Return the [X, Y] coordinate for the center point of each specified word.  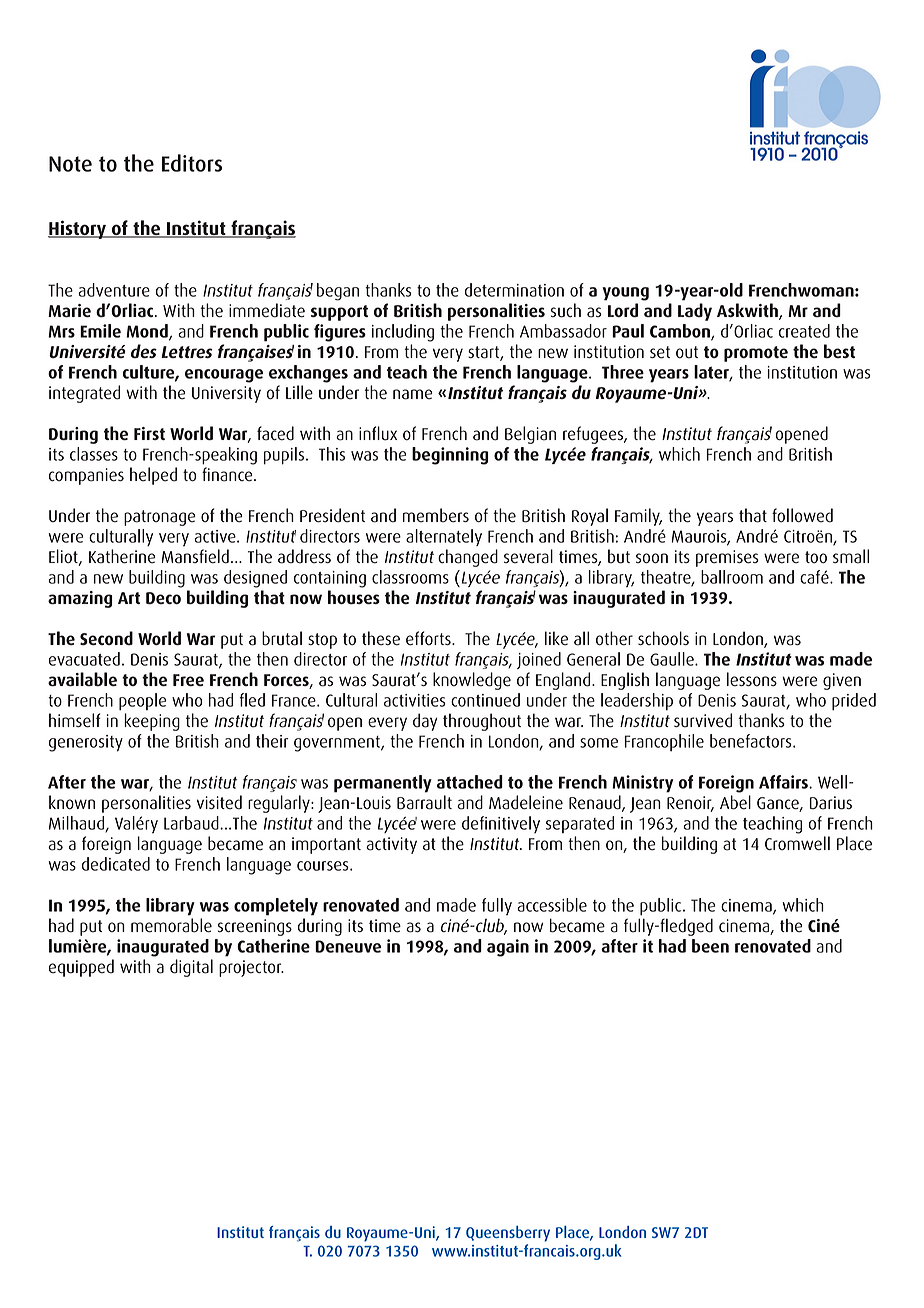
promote [756, 354]
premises [727, 558]
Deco [163, 598]
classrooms [410, 577]
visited [219, 802]
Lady [695, 312]
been [710, 946]
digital [191, 968]
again [508, 948]
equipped [81, 968]
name [413, 394]
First [149, 433]
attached [470, 782]
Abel [735, 802]
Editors [192, 163]
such [566, 310]
